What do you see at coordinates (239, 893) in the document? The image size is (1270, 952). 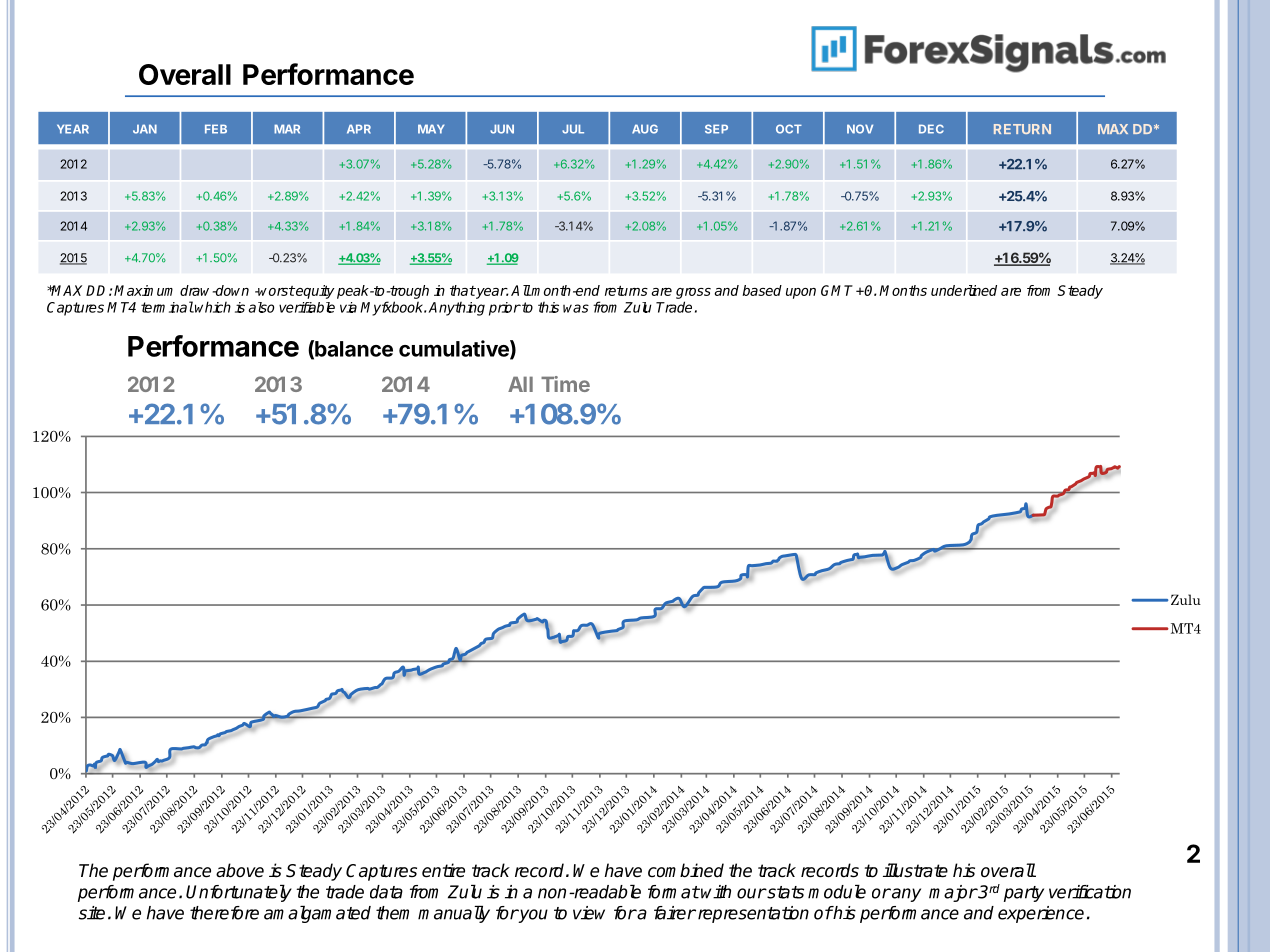 I see `Unfortunately` at bounding box center [239, 893].
